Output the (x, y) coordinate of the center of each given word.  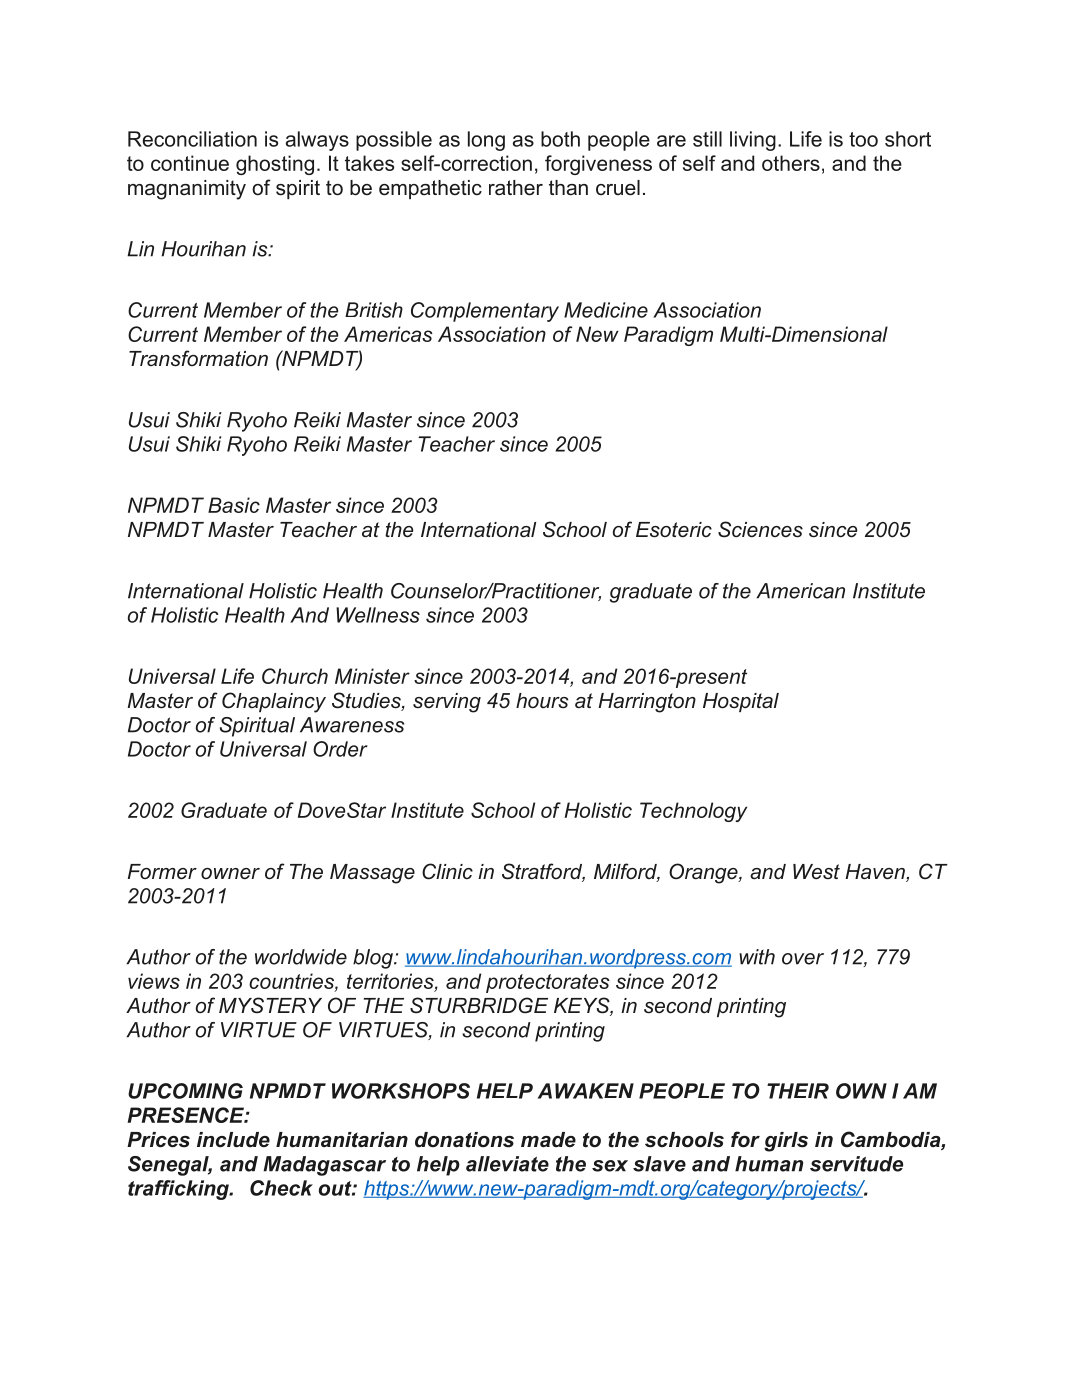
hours (542, 701)
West (816, 872)
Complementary (485, 312)
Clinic (447, 871)
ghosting (275, 165)
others (791, 163)
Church (295, 676)
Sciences (760, 529)
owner (230, 874)
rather (516, 188)
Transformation (198, 358)
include (233, 1140)
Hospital (741, 702)
